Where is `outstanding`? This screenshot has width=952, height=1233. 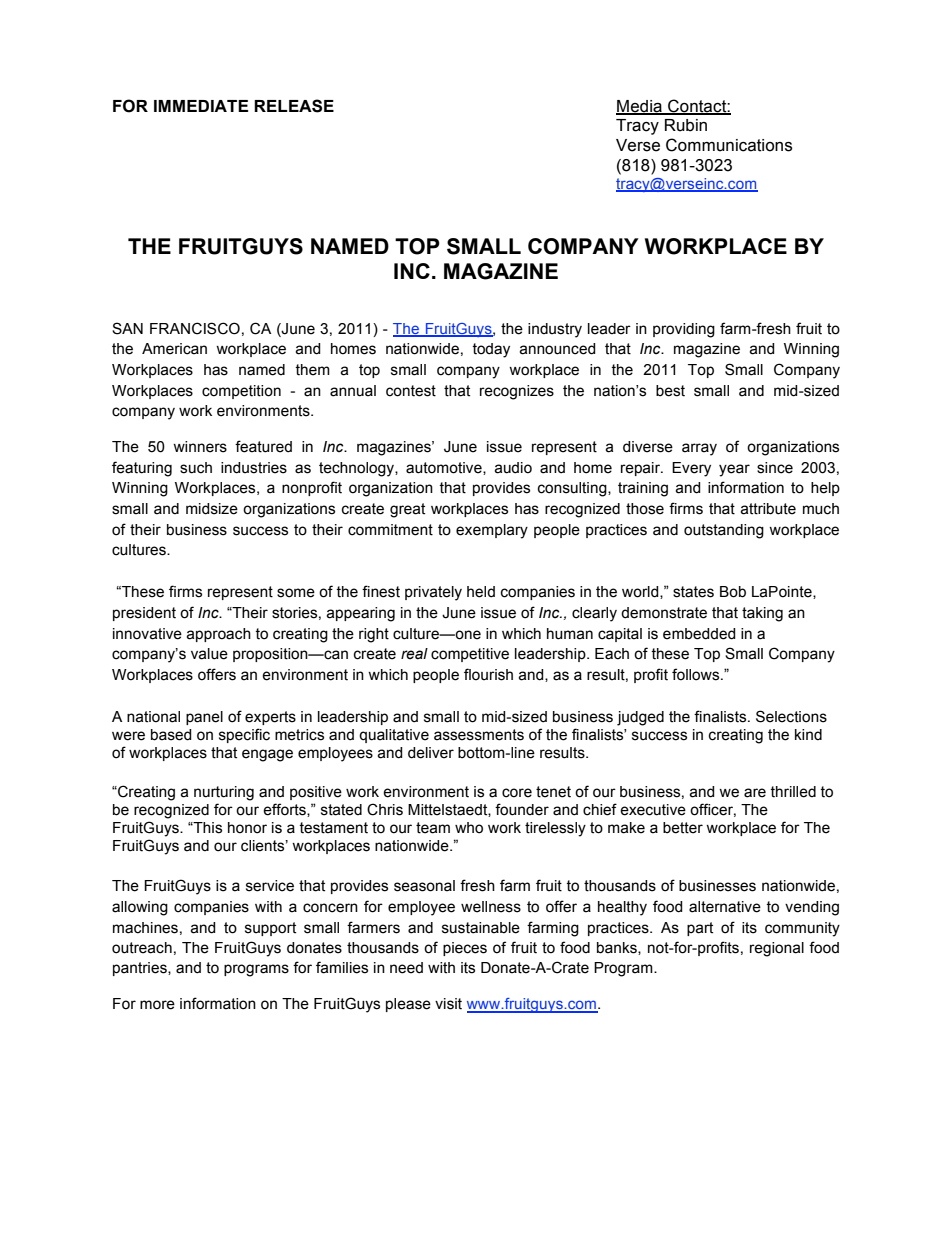
outstanding is located at coordinates (724, 531).
